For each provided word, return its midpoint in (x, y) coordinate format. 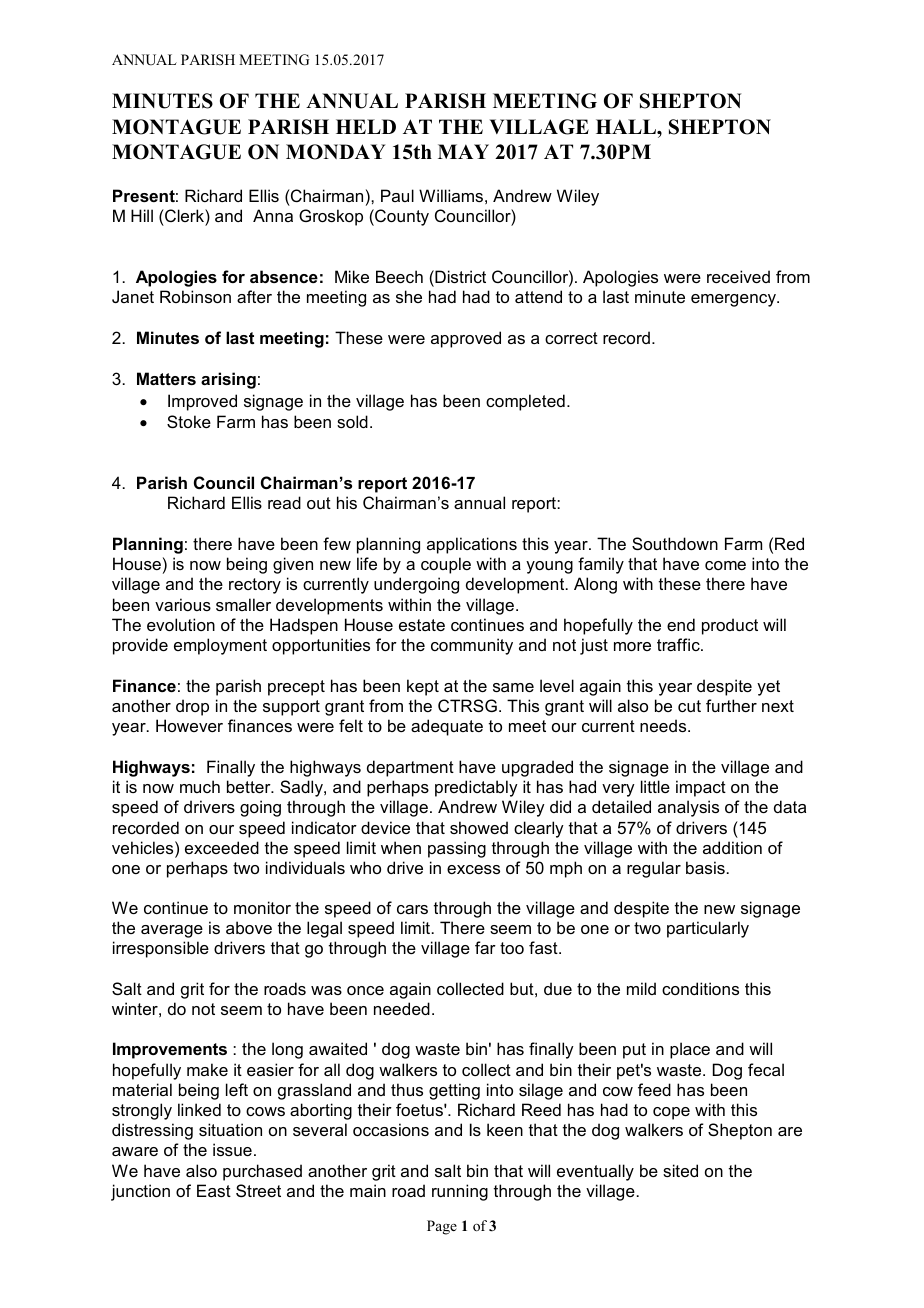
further (731, 705)
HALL (627, 126)
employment (220, 646)
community (472, 646)
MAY (463, 151)
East (214, 1190)
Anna (273, 215)
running (460, 1192)
